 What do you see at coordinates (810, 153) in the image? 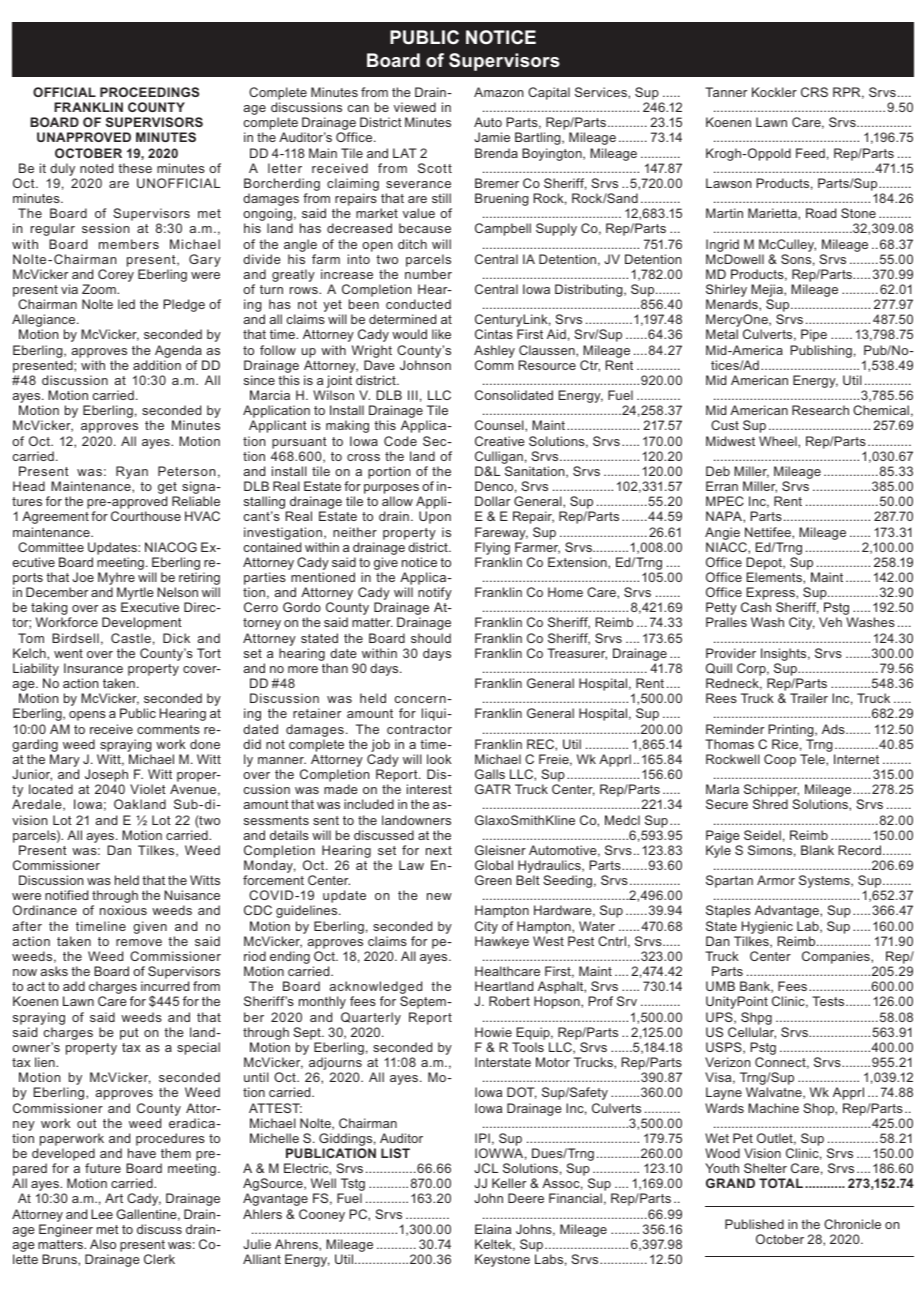
I see `Feed` at bounding box center [810, 153].
